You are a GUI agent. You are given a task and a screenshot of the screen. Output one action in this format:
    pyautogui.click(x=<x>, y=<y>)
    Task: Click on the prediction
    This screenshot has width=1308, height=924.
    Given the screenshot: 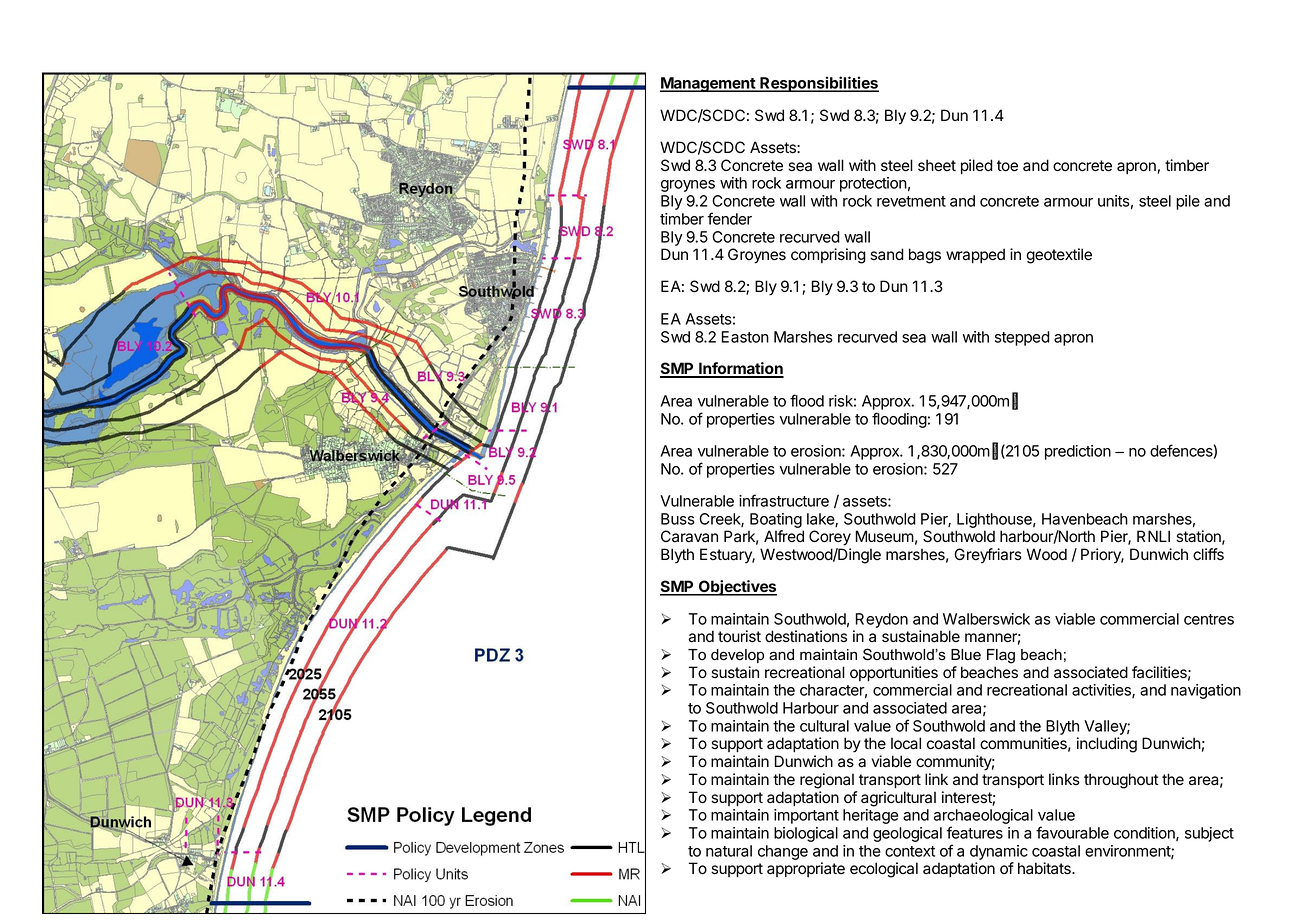 What is the action you would take?
    pyautogui.click(x=1078, y=452)
